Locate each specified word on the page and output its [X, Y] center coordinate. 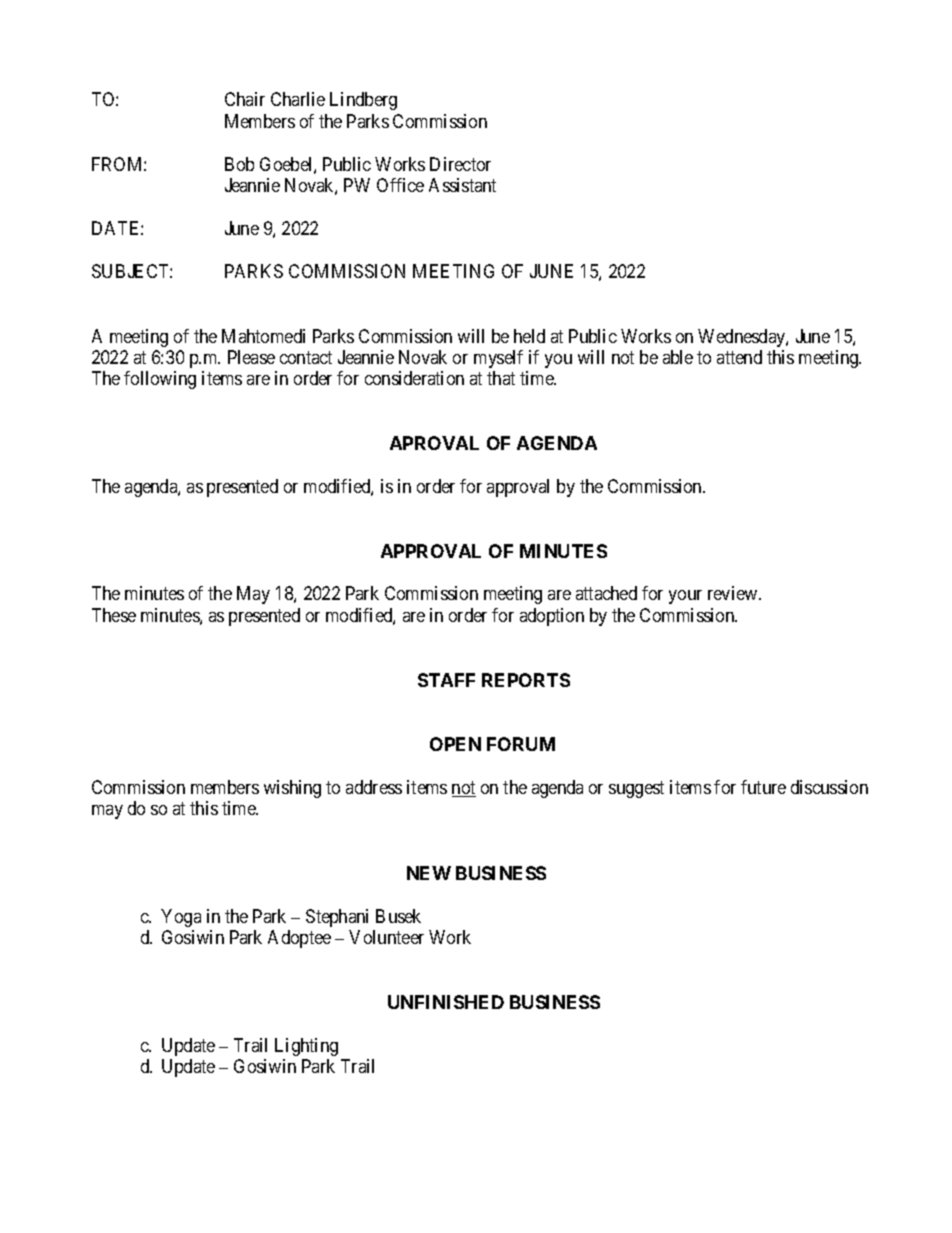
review [734, 593]
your [685, 597]
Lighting [306, 1047]
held [529, 336]
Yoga [181, 918]
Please [251, 357]
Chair [245, 99]
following [160, 380]
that [501, 378]
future [763, 787]
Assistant [462, 185]
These [114, 615]
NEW [429, 873]
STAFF [446, 680]
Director [460, 164]
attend [739, 357]
